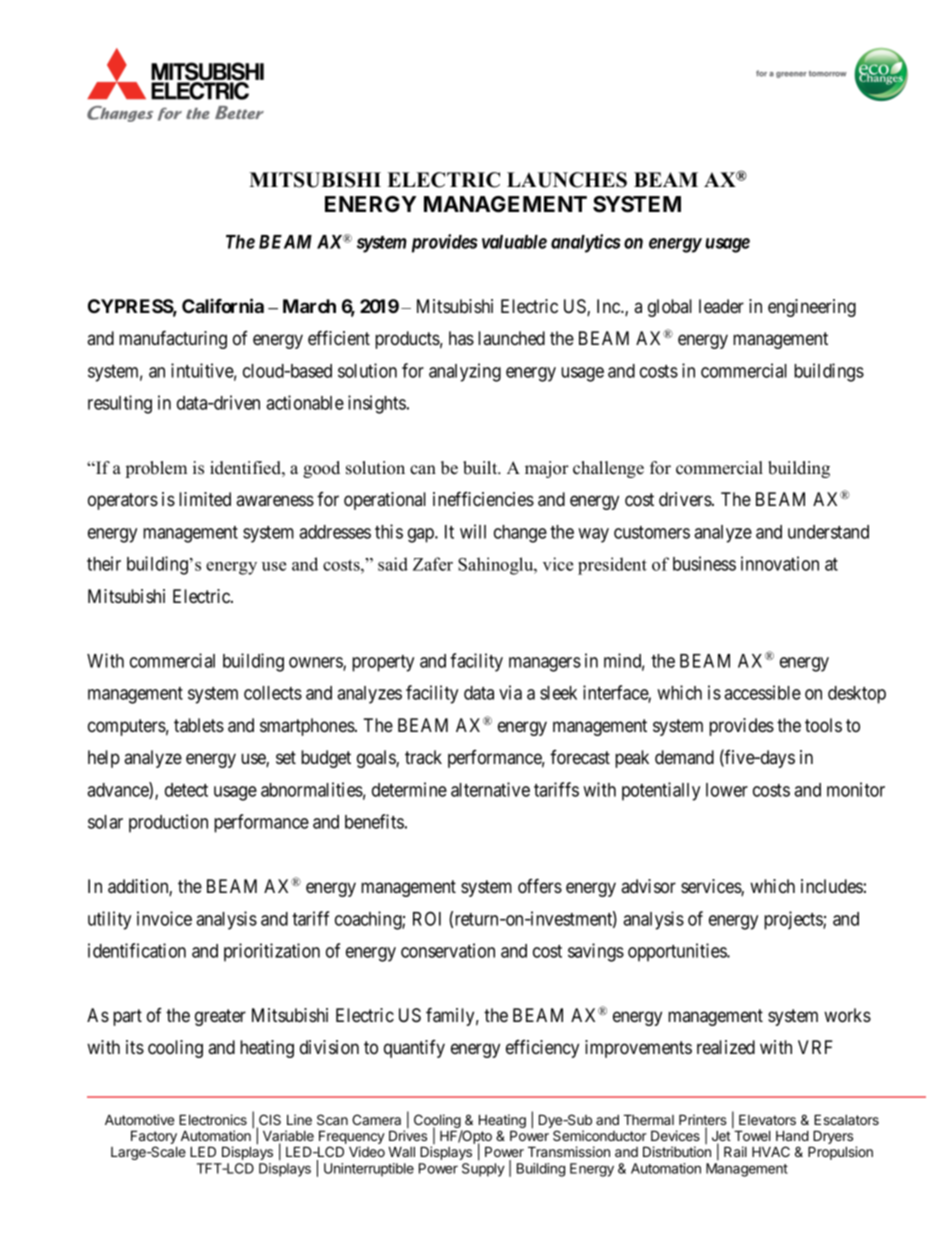 The width and height of the image is (952, 1233). I want to click on leader, so click(721, 306).
